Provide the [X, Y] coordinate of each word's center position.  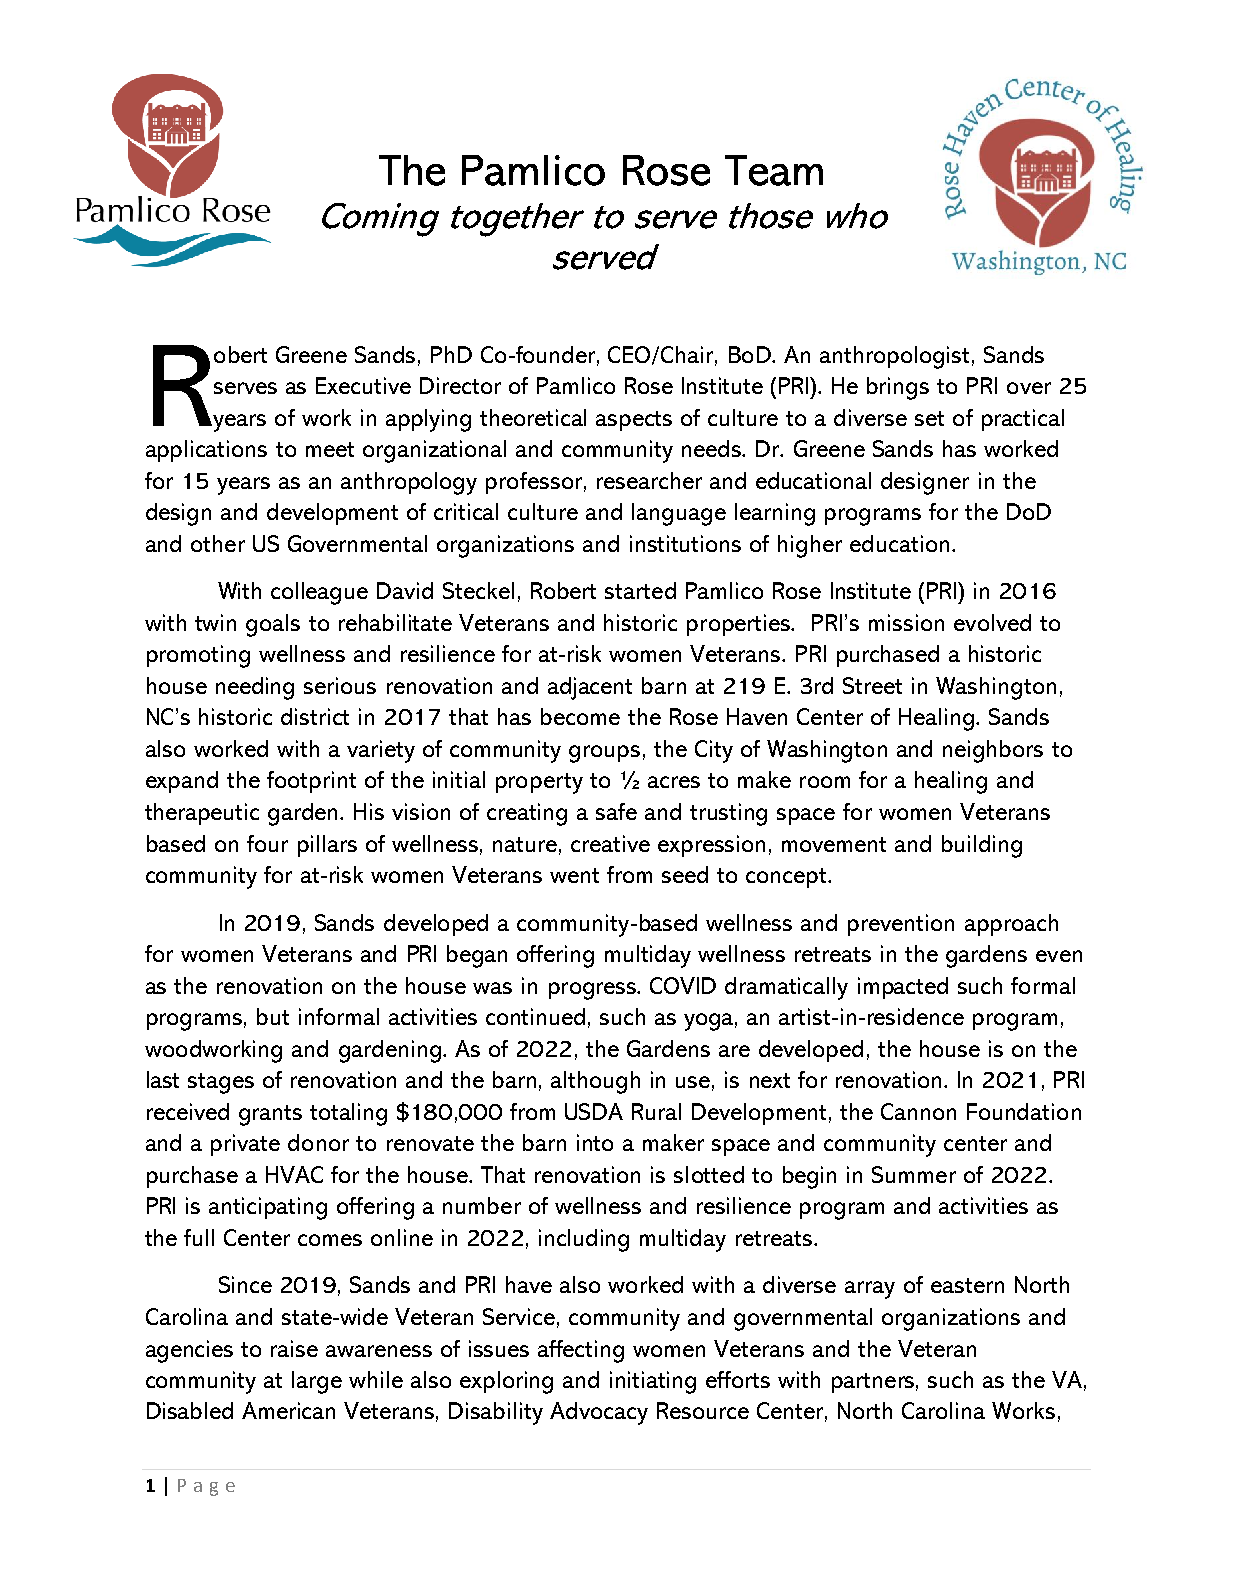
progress [594, 991]
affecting [581, 1351]
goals [273, 625]
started [640, 590]
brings [898, 388]
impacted [903, 988]
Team [774, 170]
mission [906, 622]
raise [294, 1348]
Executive [363, 385]
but [273, 1016]
